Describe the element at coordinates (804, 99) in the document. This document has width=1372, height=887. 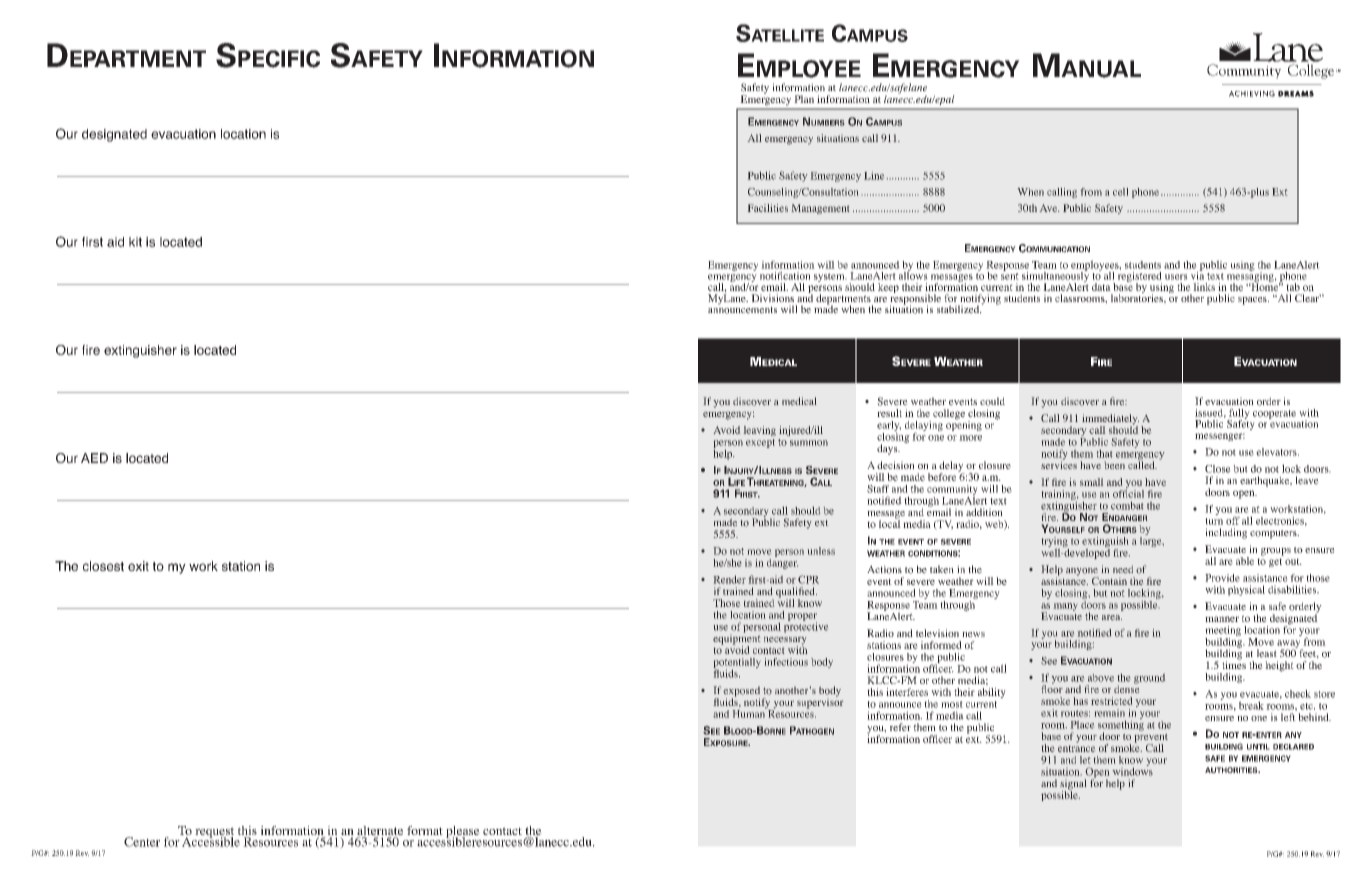
I see `Plan` at that location.
